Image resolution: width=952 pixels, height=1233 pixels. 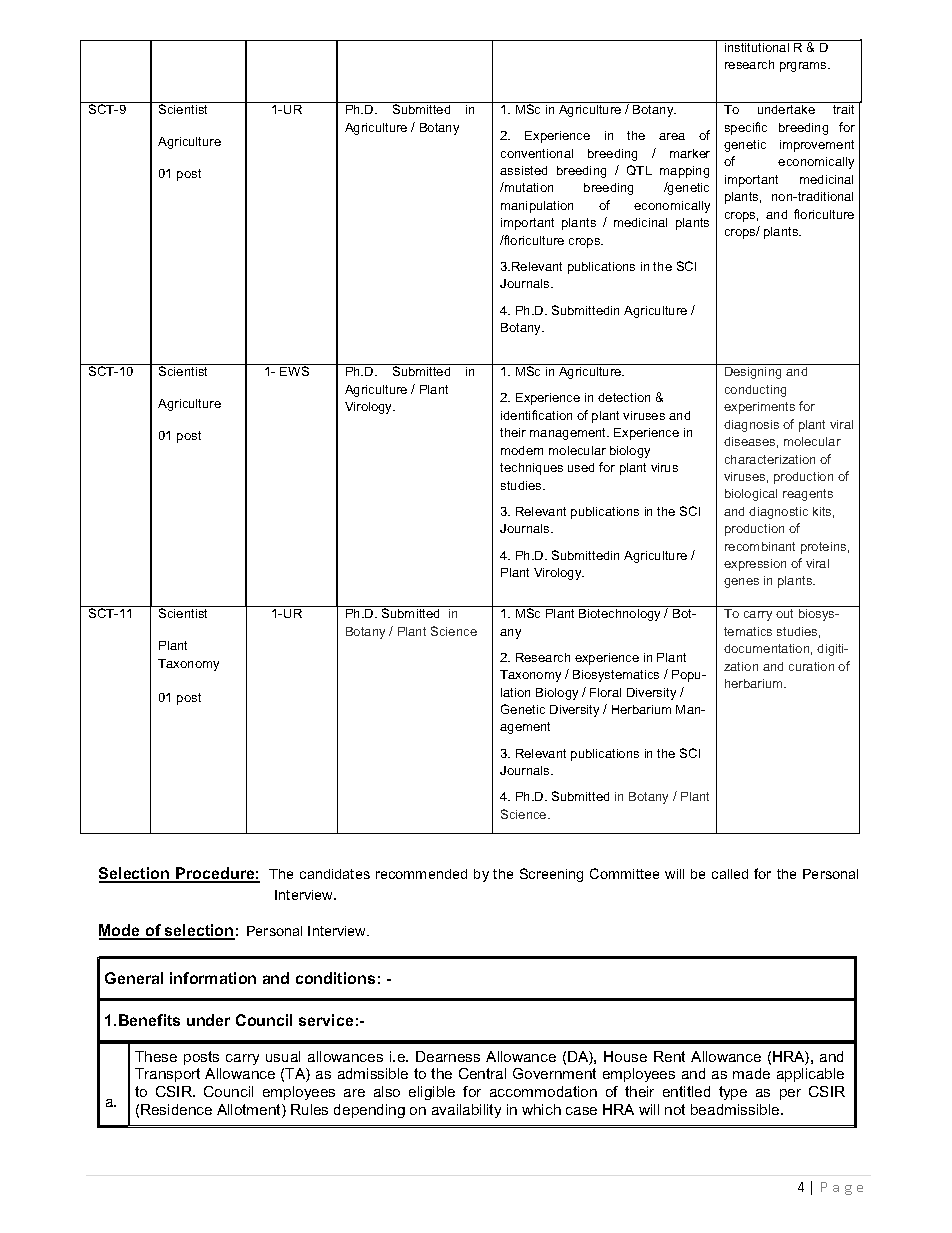 I want to click on genes, so click(x=741, y=583).
